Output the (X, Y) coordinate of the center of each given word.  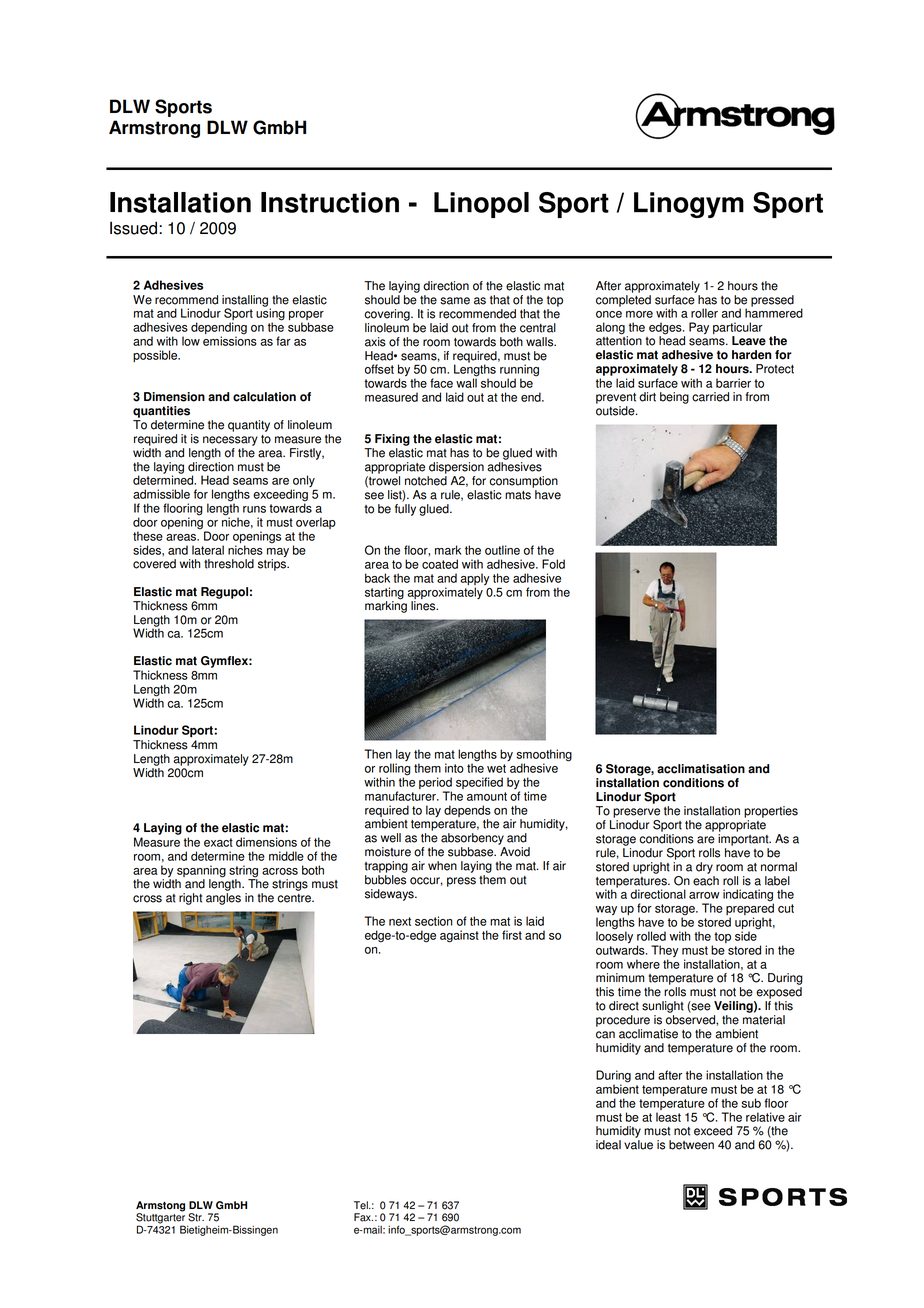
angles (223, 899)
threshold (229, 564)
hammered (774, 312)
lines (424, 606)
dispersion (456, 468)
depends (467, 812)
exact (218, 842)
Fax (363, 1217)
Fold (553, 564)
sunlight (663, 1007)
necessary (230, 441)
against (459, 936)
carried (710, 397)
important (744, 840)
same (455, 301)
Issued (133, 228)
